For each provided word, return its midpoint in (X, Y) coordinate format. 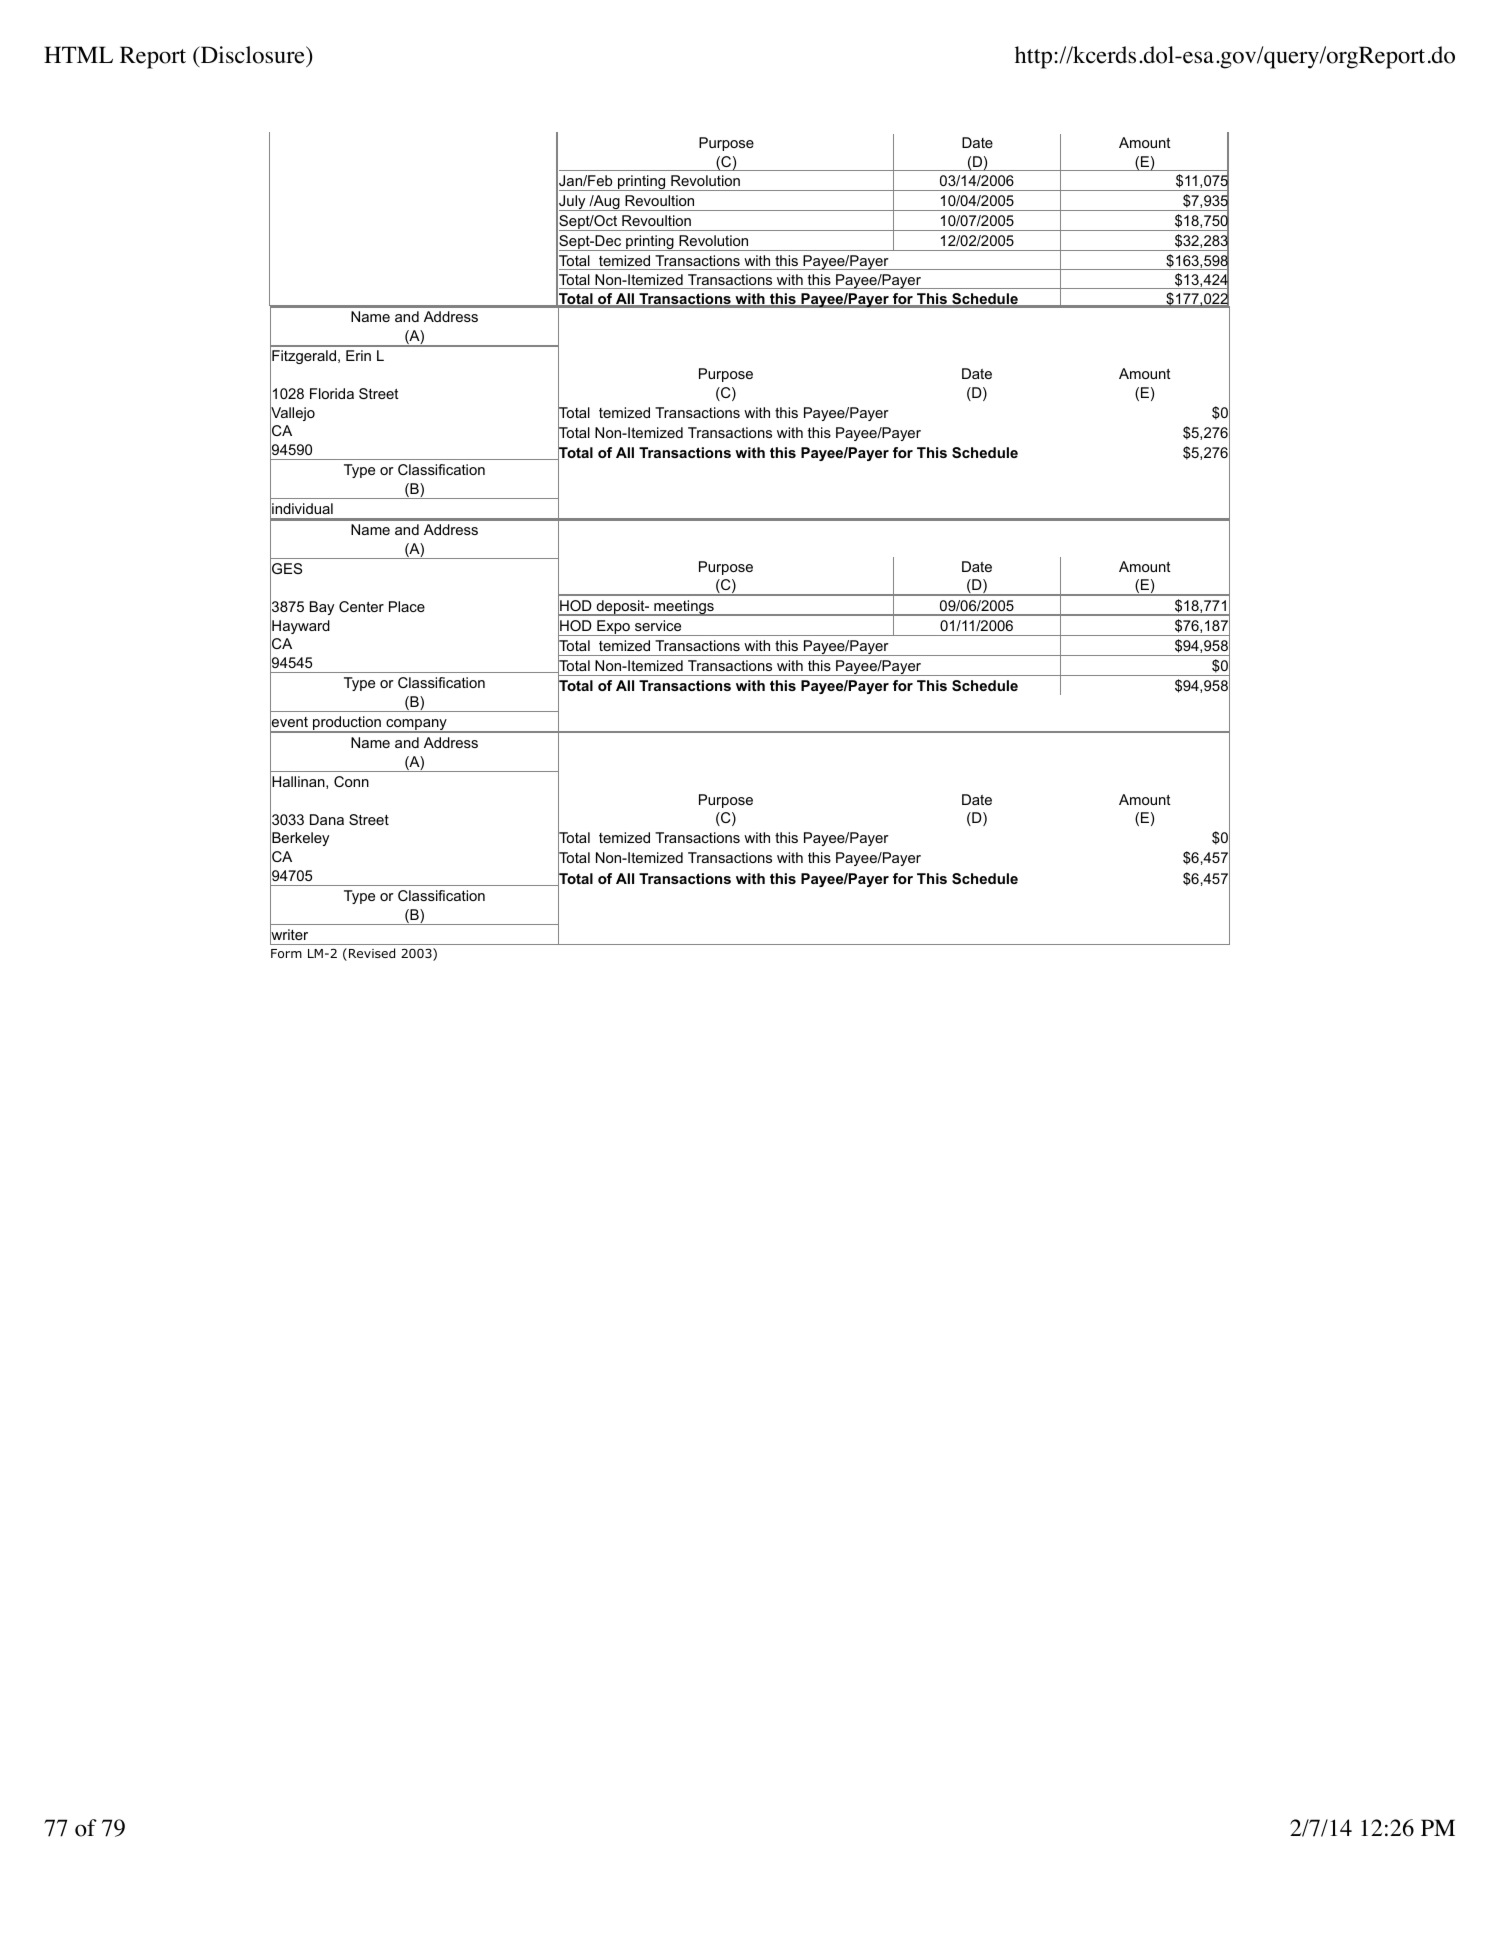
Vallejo (292, 414)
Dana (327, 819)
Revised (372, 953)
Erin (358, 355)
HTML (78, 54)
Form (286, 953)
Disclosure (252, 56)
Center (361, 606)
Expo (613, 628)
